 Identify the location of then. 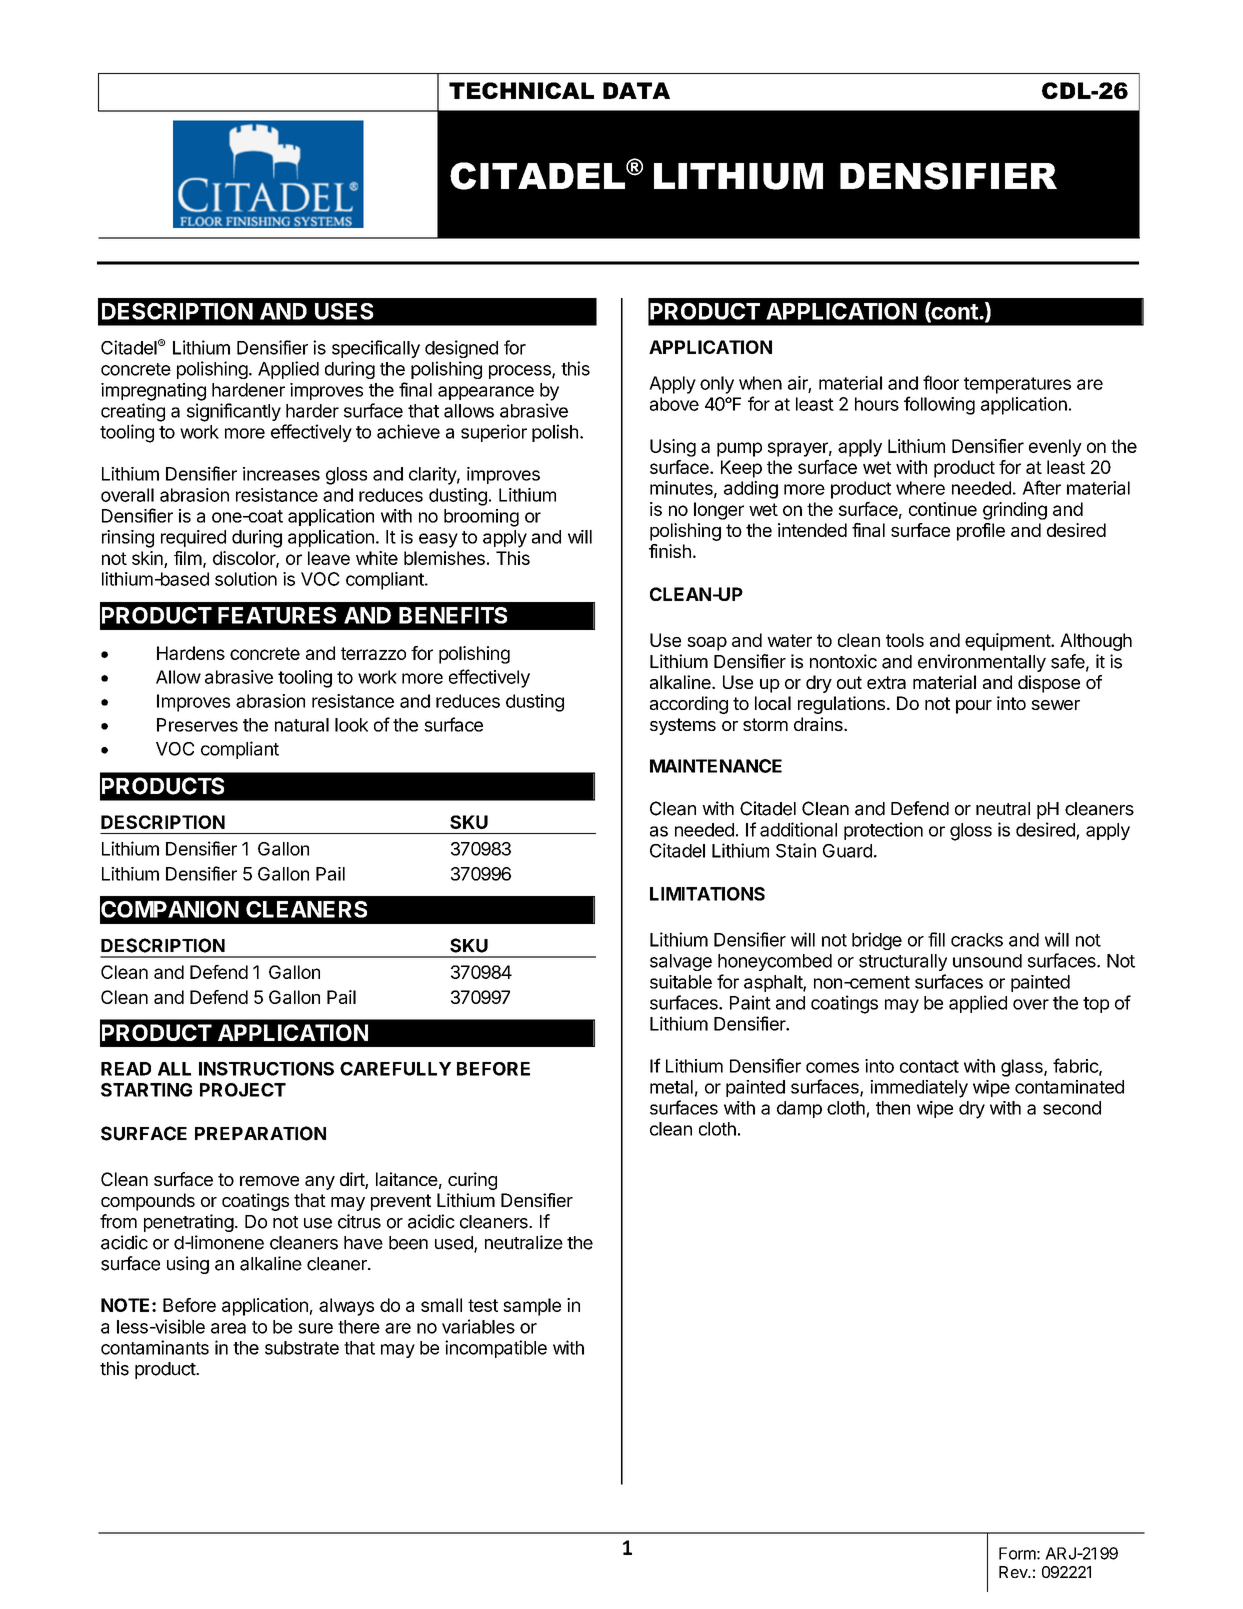
(893, 1108).
